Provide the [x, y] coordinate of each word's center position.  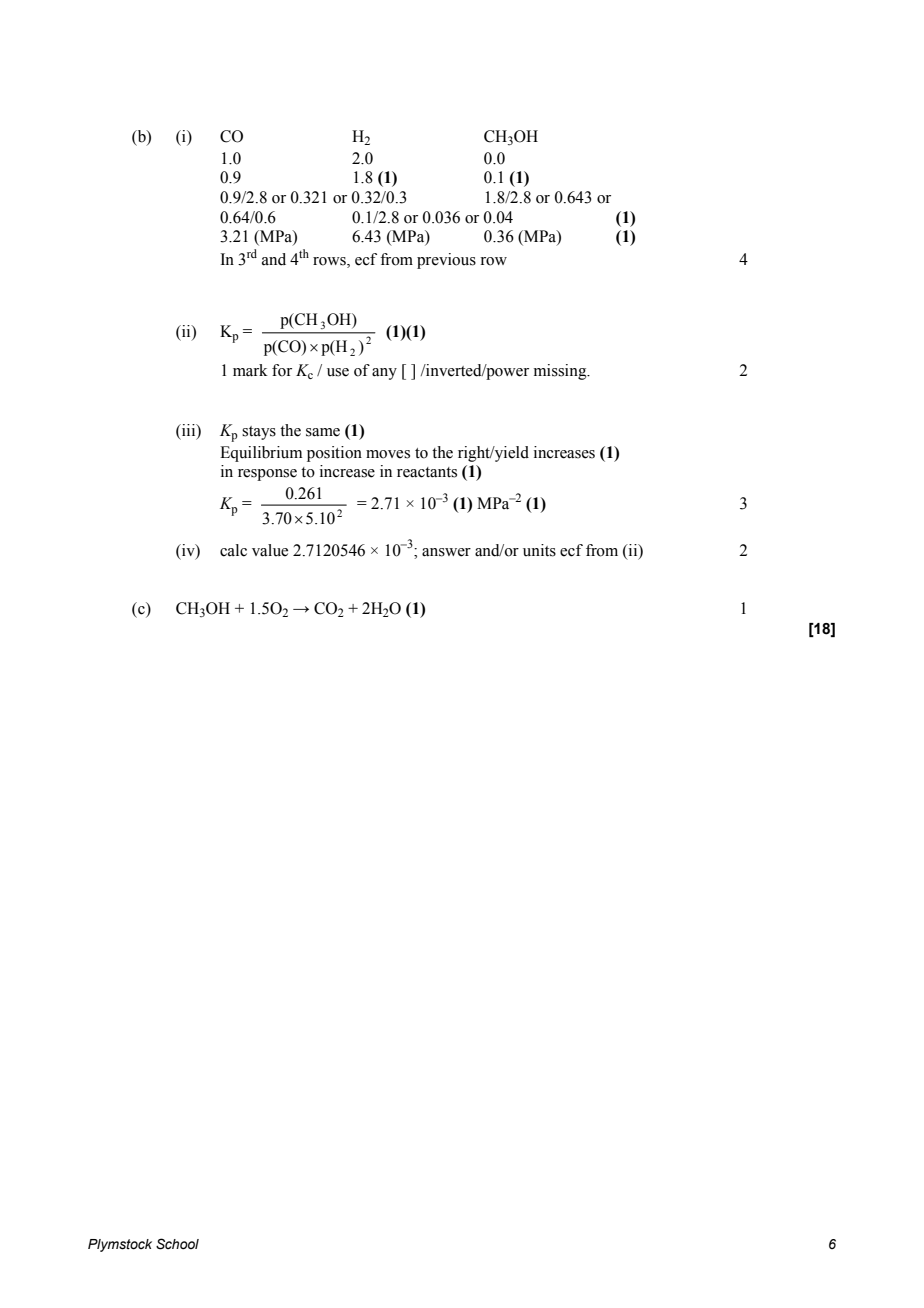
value [270, 550]
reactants [427, 472]
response [267, 475]
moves [388, 454]
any [384, 374]
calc [233, 550]
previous [446, 261]
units [539, 550]
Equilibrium [261, 454]
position [334, 454]
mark [250, 370]
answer [446, 552]
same [323, 432]
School [177, 1244]
